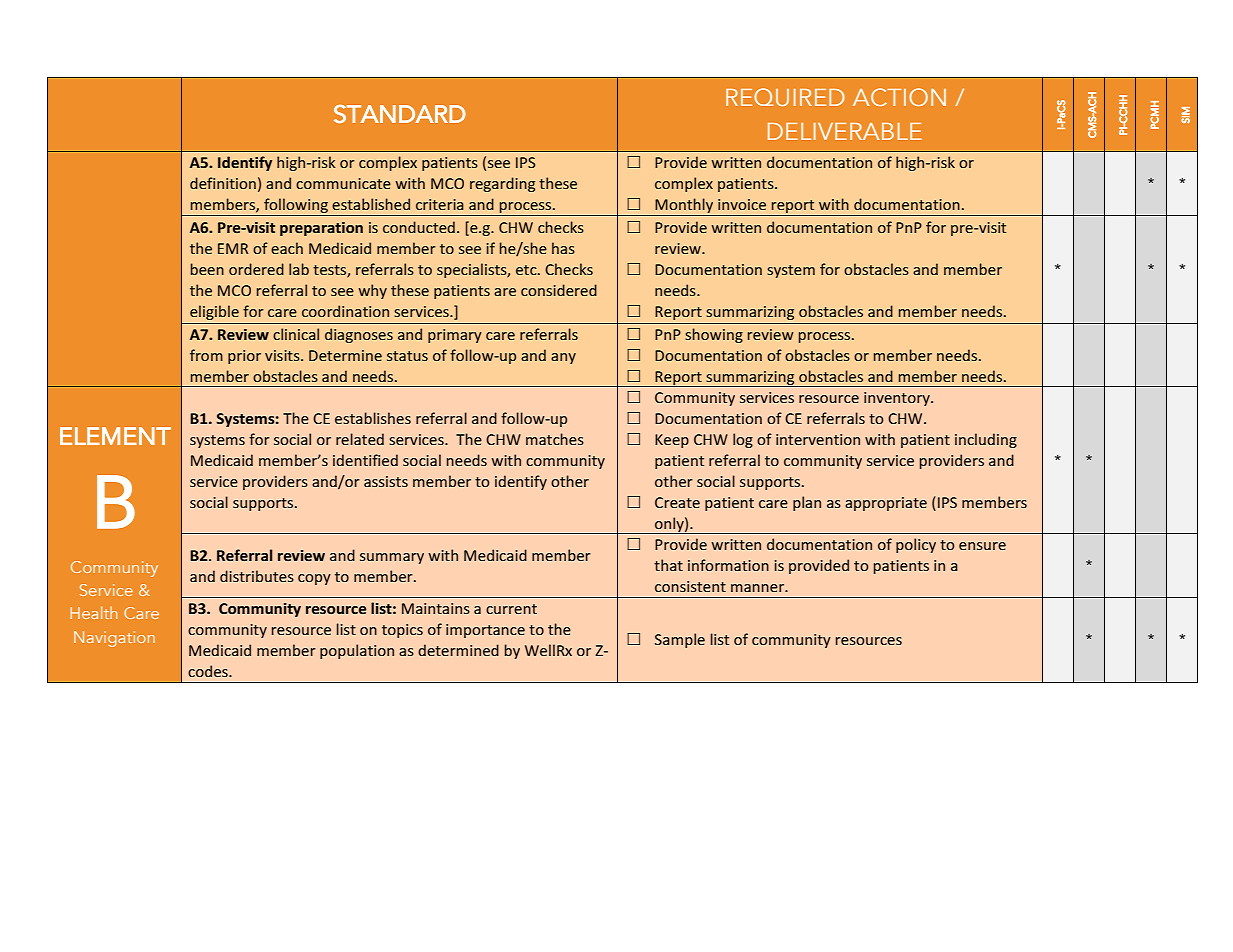 The width and height of the page is (1233, 952). I want to click on Sample, so click(680, 640).
